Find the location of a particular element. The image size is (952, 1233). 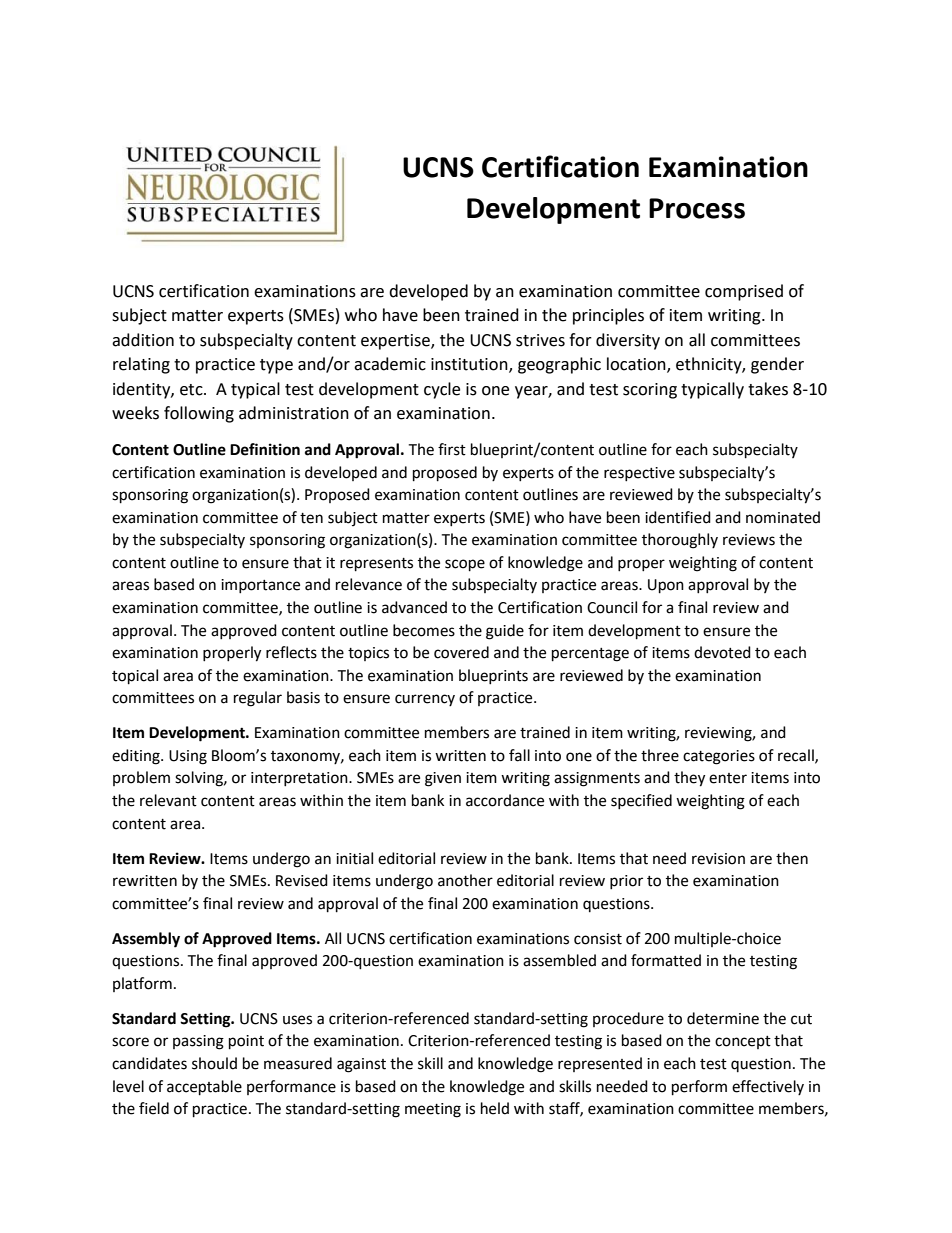

devoted is located at coordinates (722, 652).
